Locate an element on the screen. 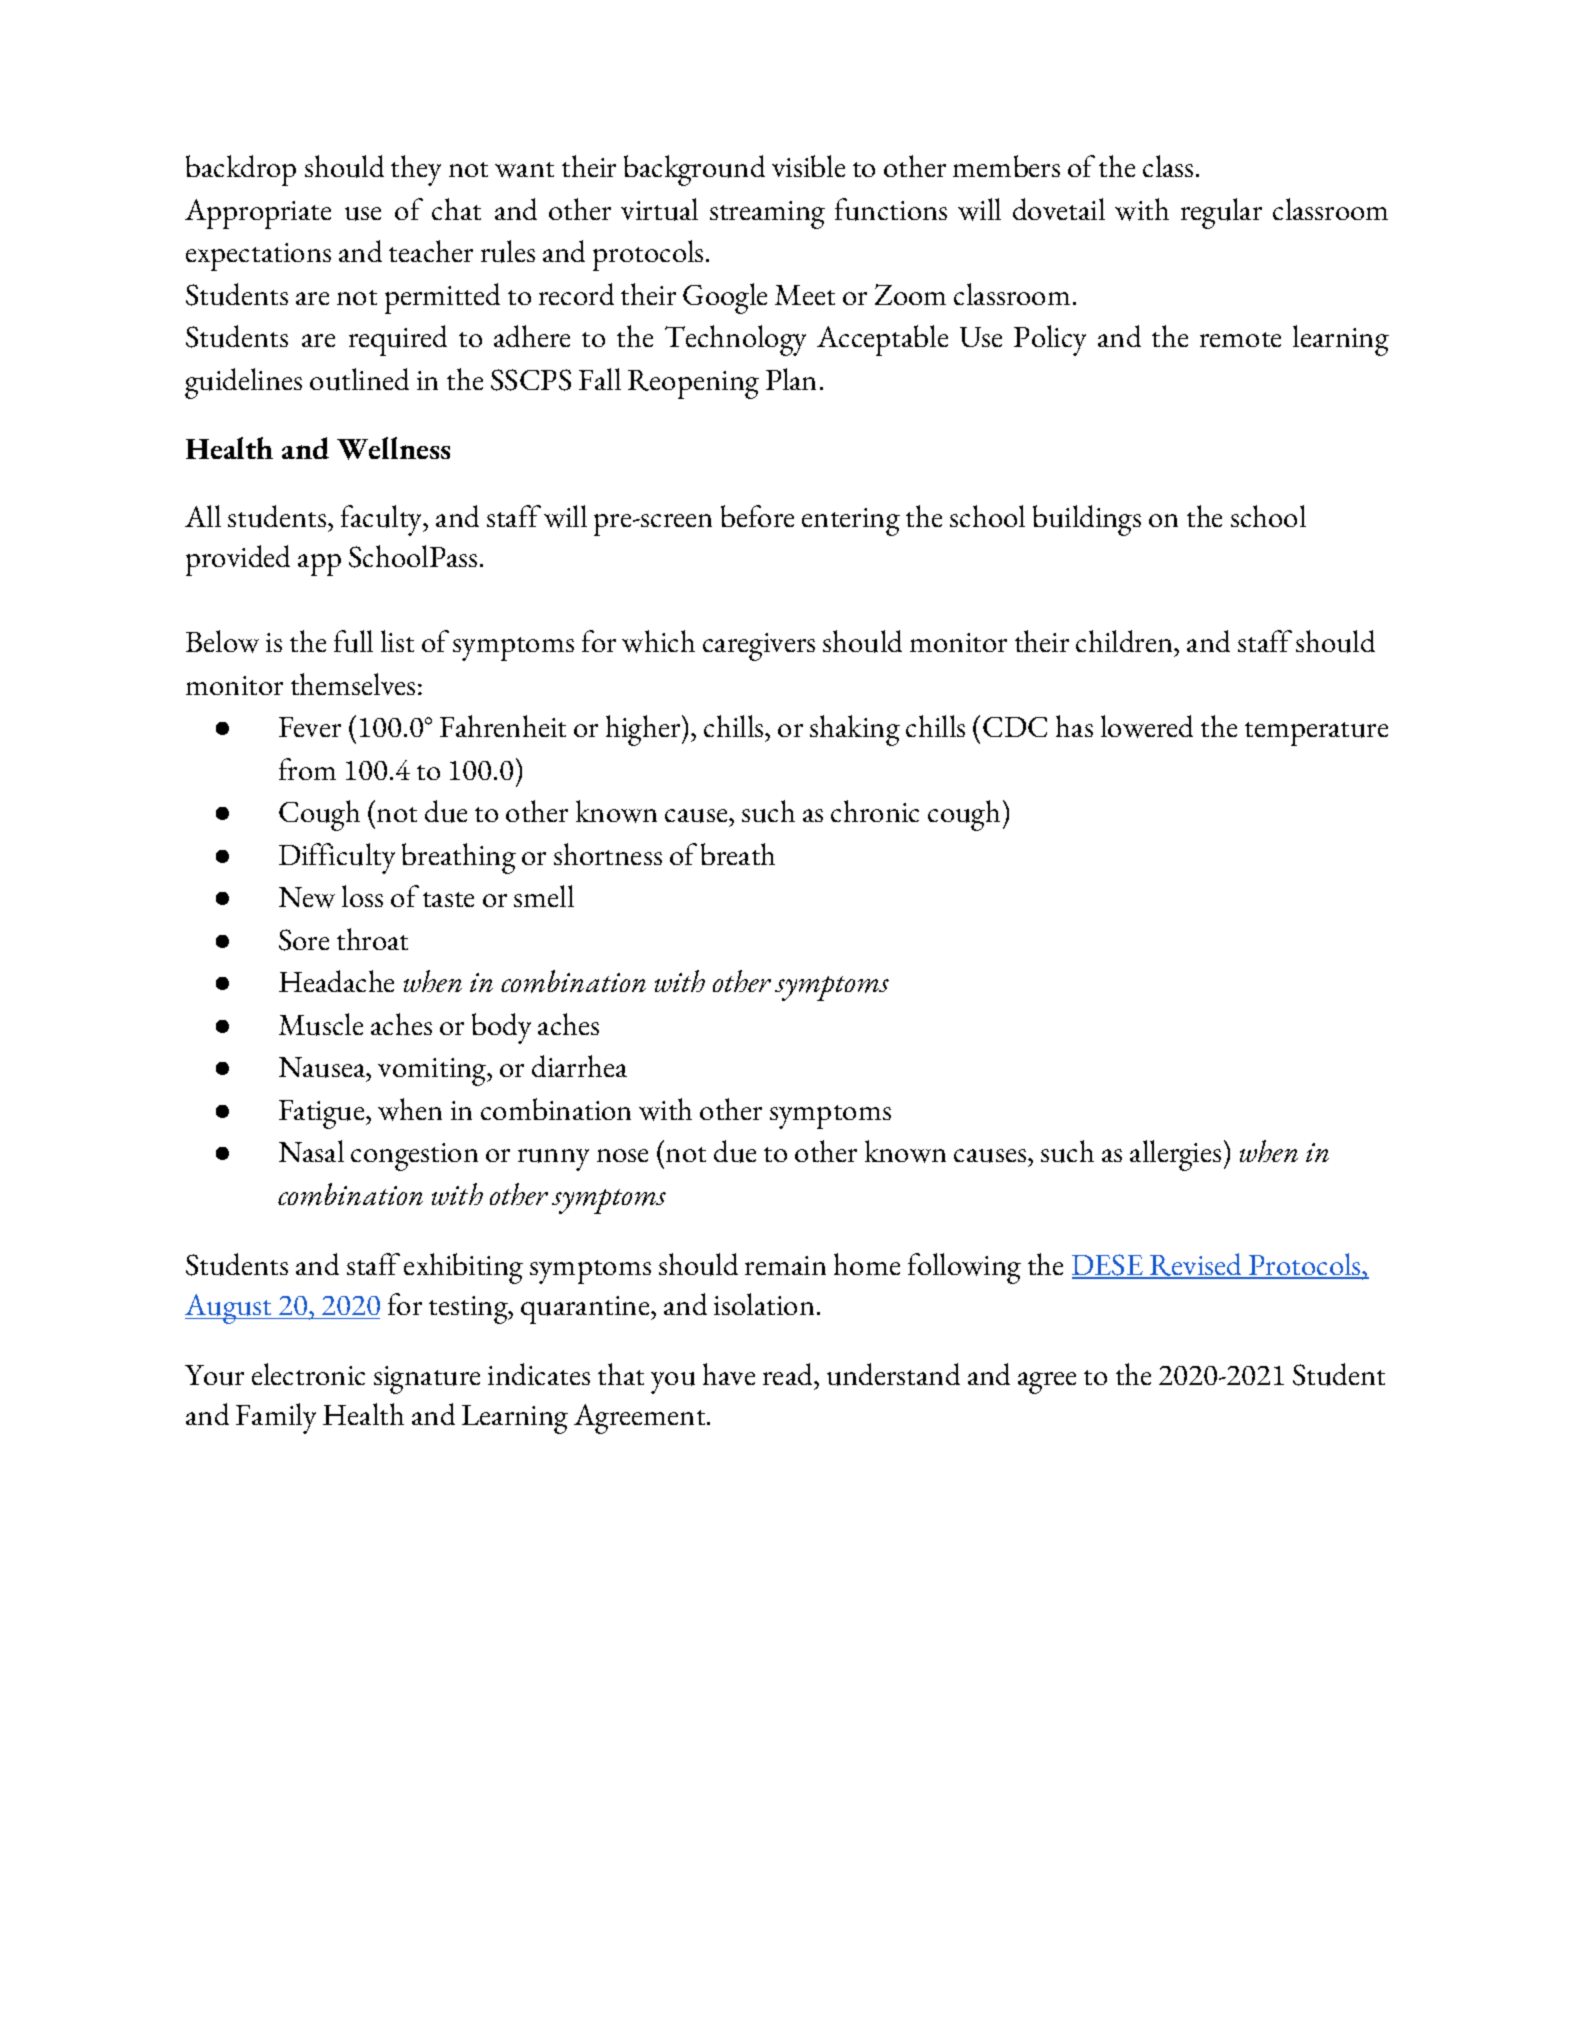  shortness is located at coordinates (608, 854).
